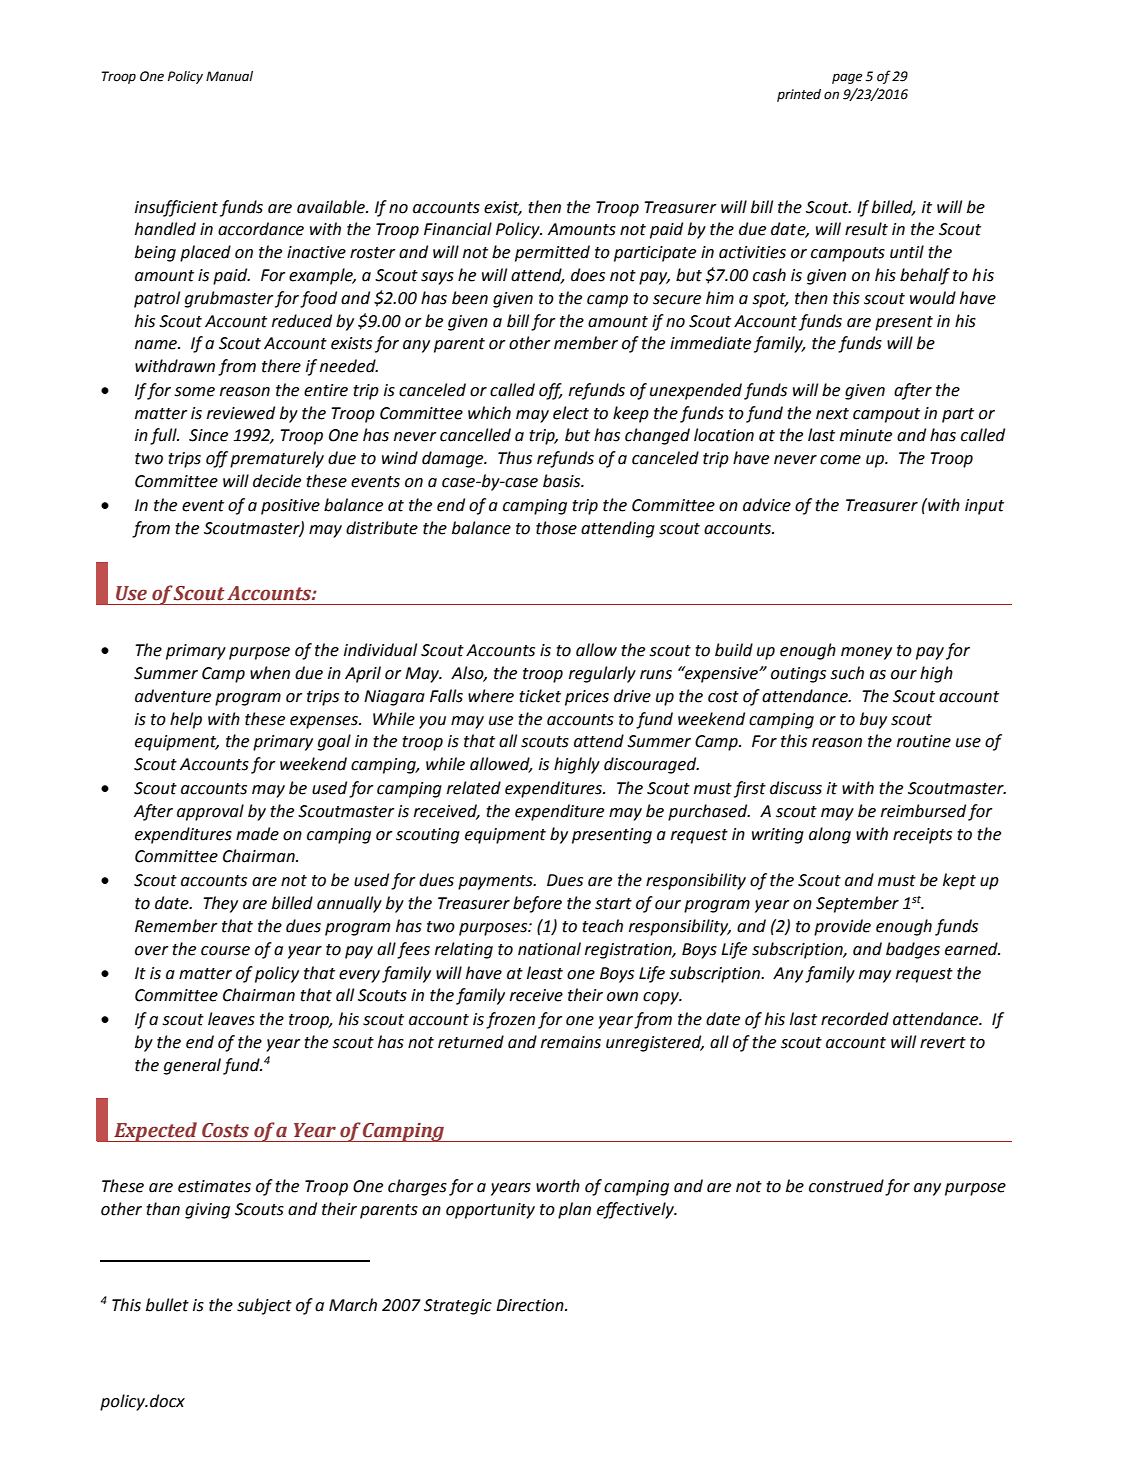  What do you see at coordinates (537, 904) in the screenshot?
I see `before` at bounding box center [537, 904].
